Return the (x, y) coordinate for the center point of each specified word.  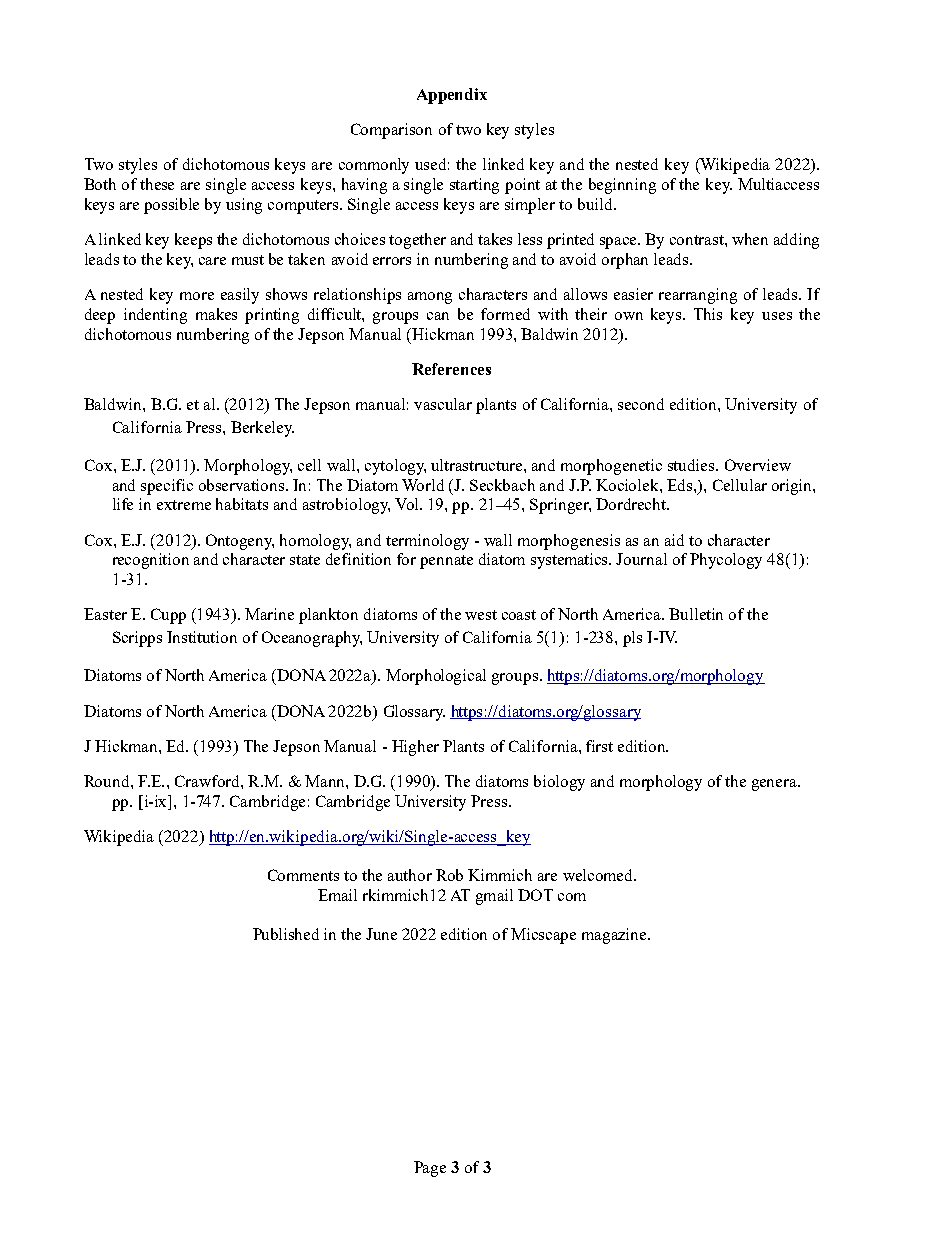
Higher (415, 748)
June (381, 934)
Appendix (452, 96)
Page (430, 1169)
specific (167, 487)
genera (775, 785)
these (157, 184)
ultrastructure (478, 465)
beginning (622, 186)
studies (692, 465)
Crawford (208, 781)
